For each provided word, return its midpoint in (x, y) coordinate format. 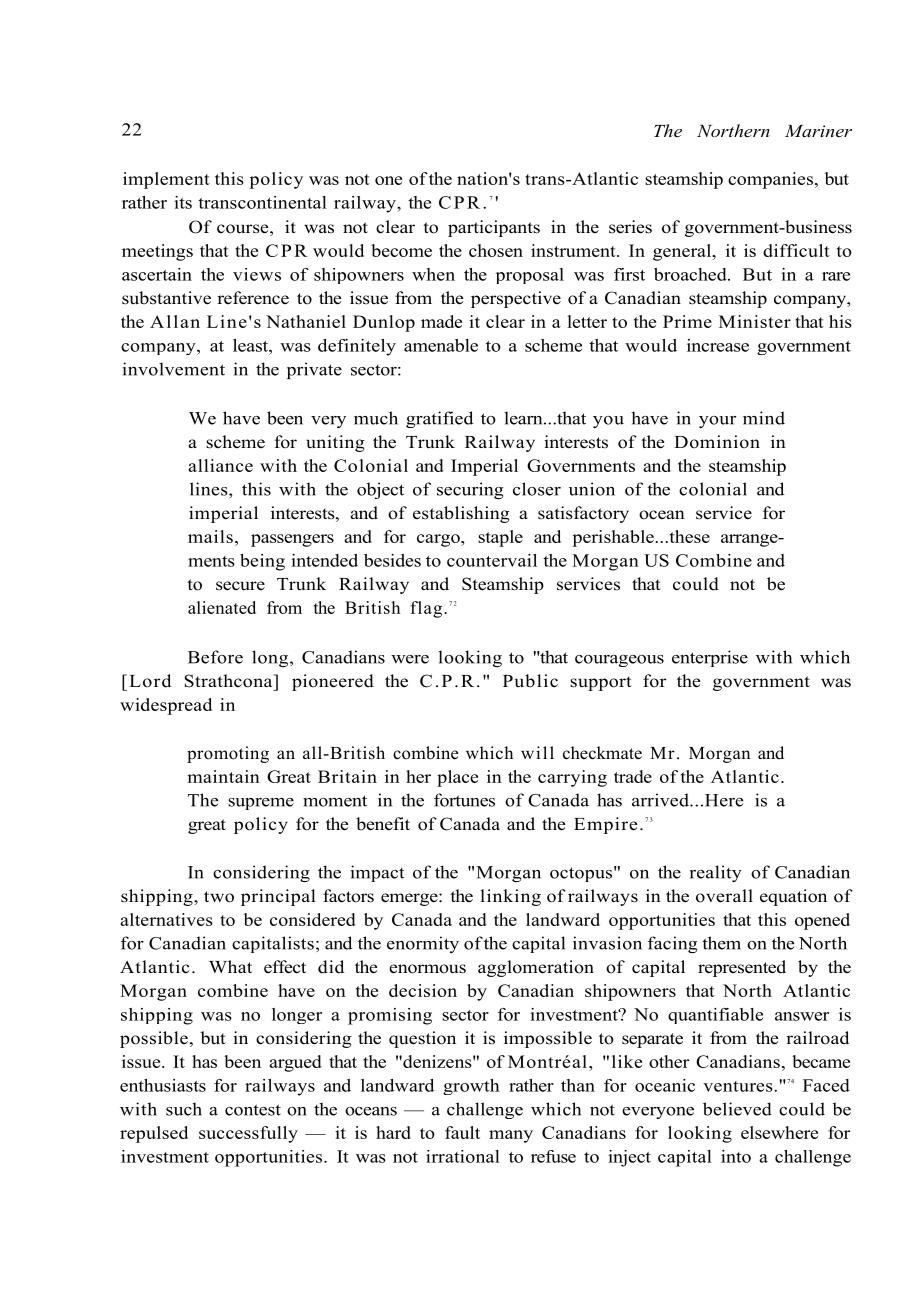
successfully (248, 1134)
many (511, 1136)
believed (737, 1109)
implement (166, 180)
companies (770, 180)
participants (494, 228)
